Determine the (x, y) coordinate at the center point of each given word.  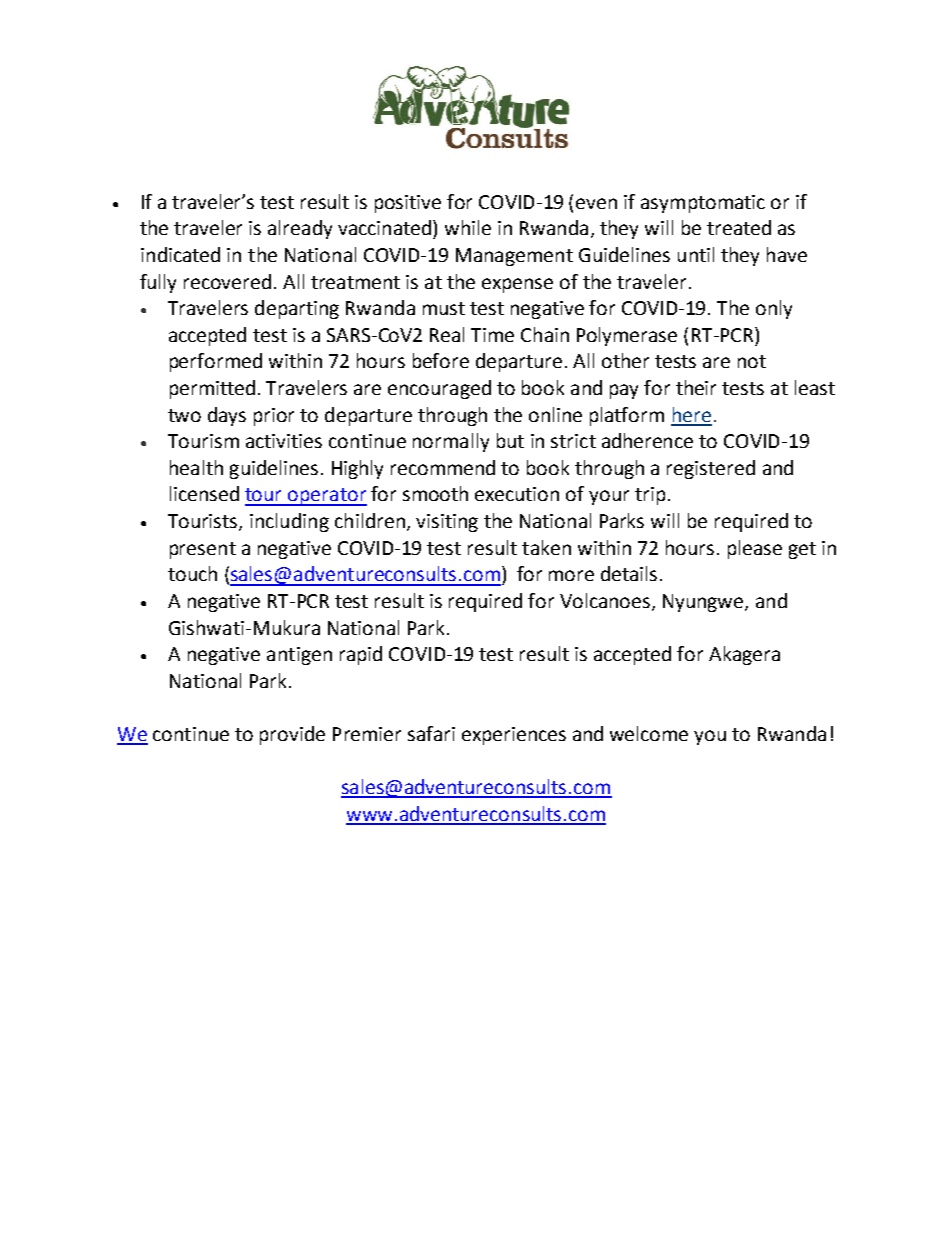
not (752, 361)
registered (711, 469)
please (755, 549)
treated (739, 227)
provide (292, 735)
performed (216, 362)
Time (492, 335)
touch (192, 573)
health (196, 467)
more (571, 575)
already (300, 229)
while (468, 227)
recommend (443, 467)
